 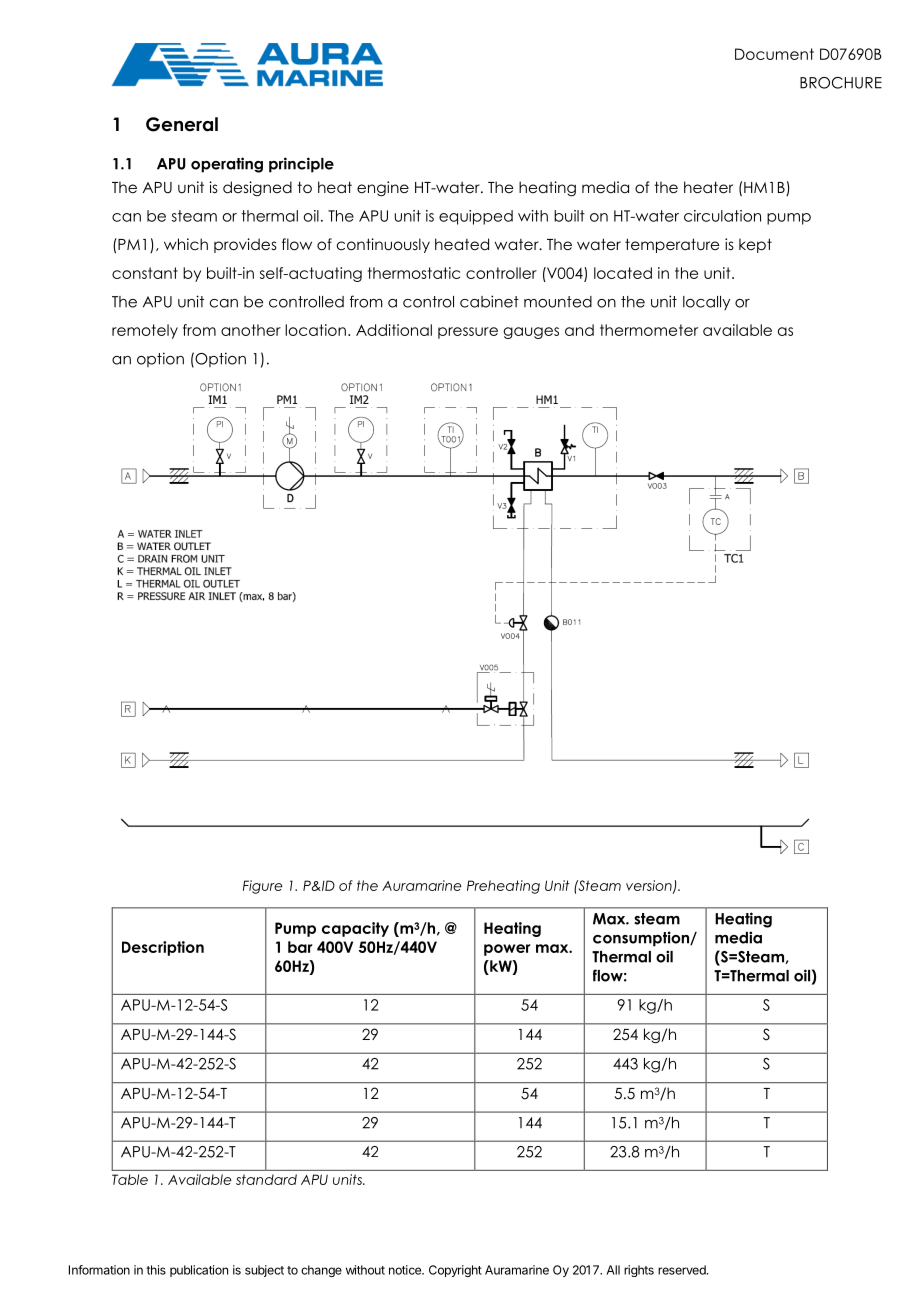 What do you see at coordinates (199, 1271) in the document?
I see `publication` at bounding box center [199, 1271].
